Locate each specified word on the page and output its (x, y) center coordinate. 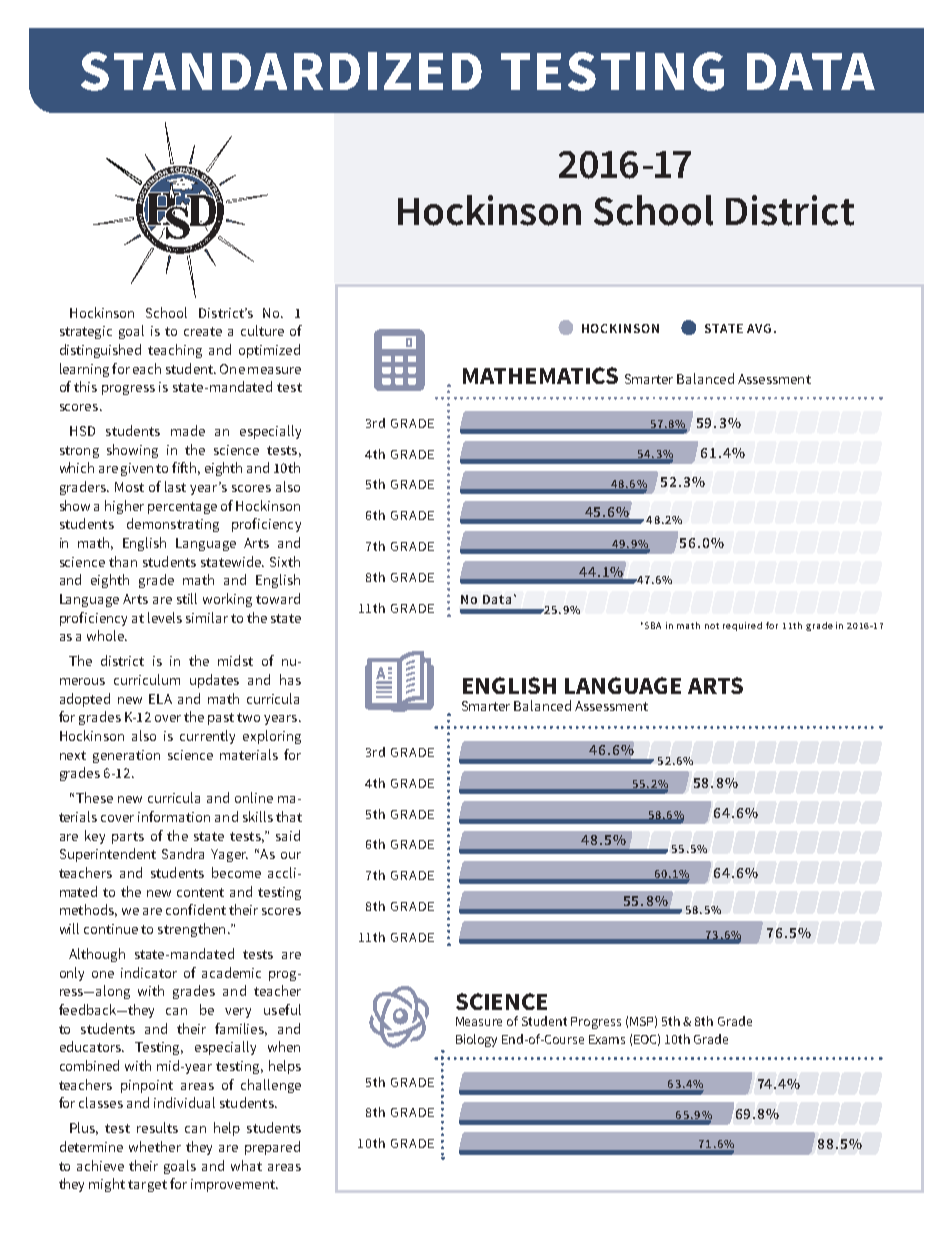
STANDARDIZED (281, 71)
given (137, 469)
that (289, 816)
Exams (607, 1039)
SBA (653, 625)
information (174, 816)
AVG (759, 328)
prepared (272, 1148)
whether (155, 1146)
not (712, 626)
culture (262, 330)
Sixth (285, 561)
